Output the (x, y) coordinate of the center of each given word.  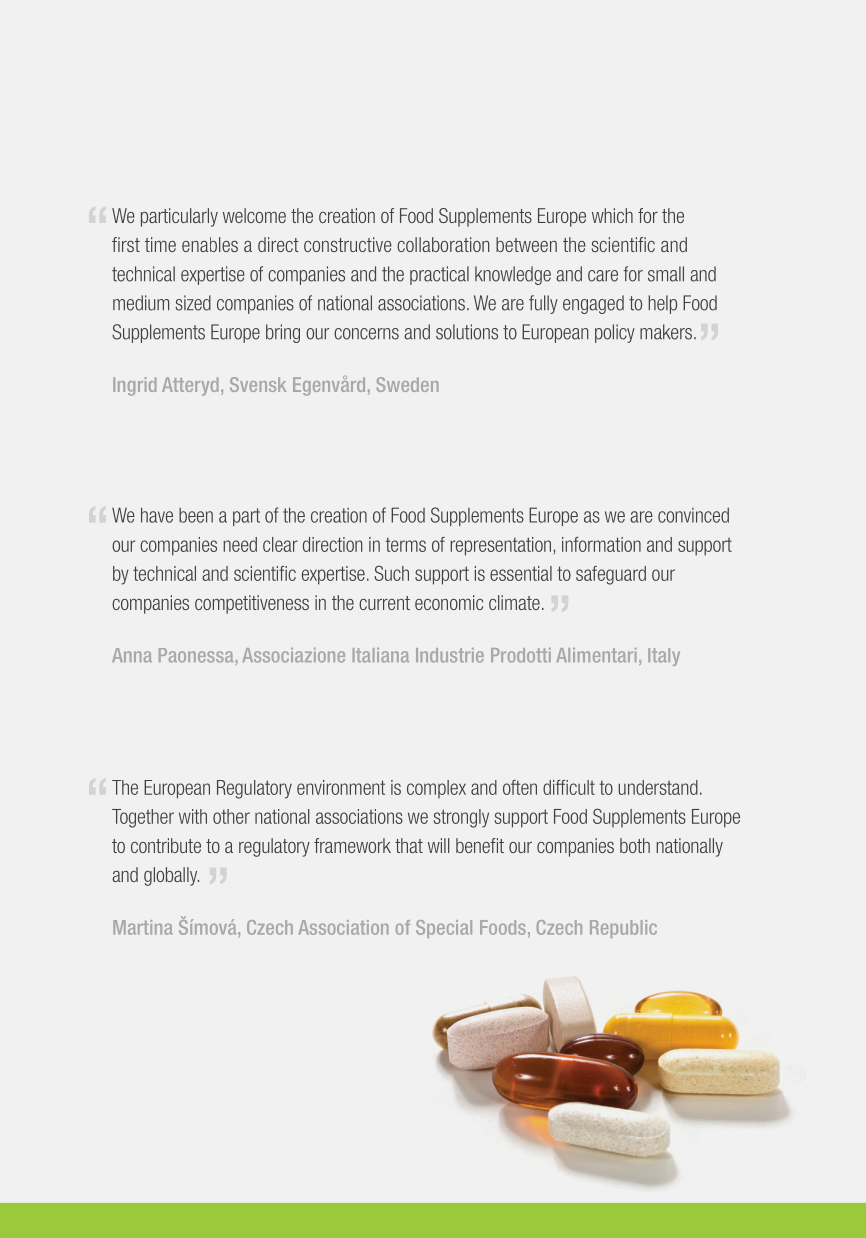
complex (436, 789)
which (612, 215)
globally (171, 876)
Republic (623, 929)
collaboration (443, 244)
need (240, 544)
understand (658, 787)
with (193, 816)
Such (391, 573)
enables (210, 244)
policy (615, 333)
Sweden (407, 384)
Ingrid (135, 386)
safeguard (611, 575)
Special (444, 929)
